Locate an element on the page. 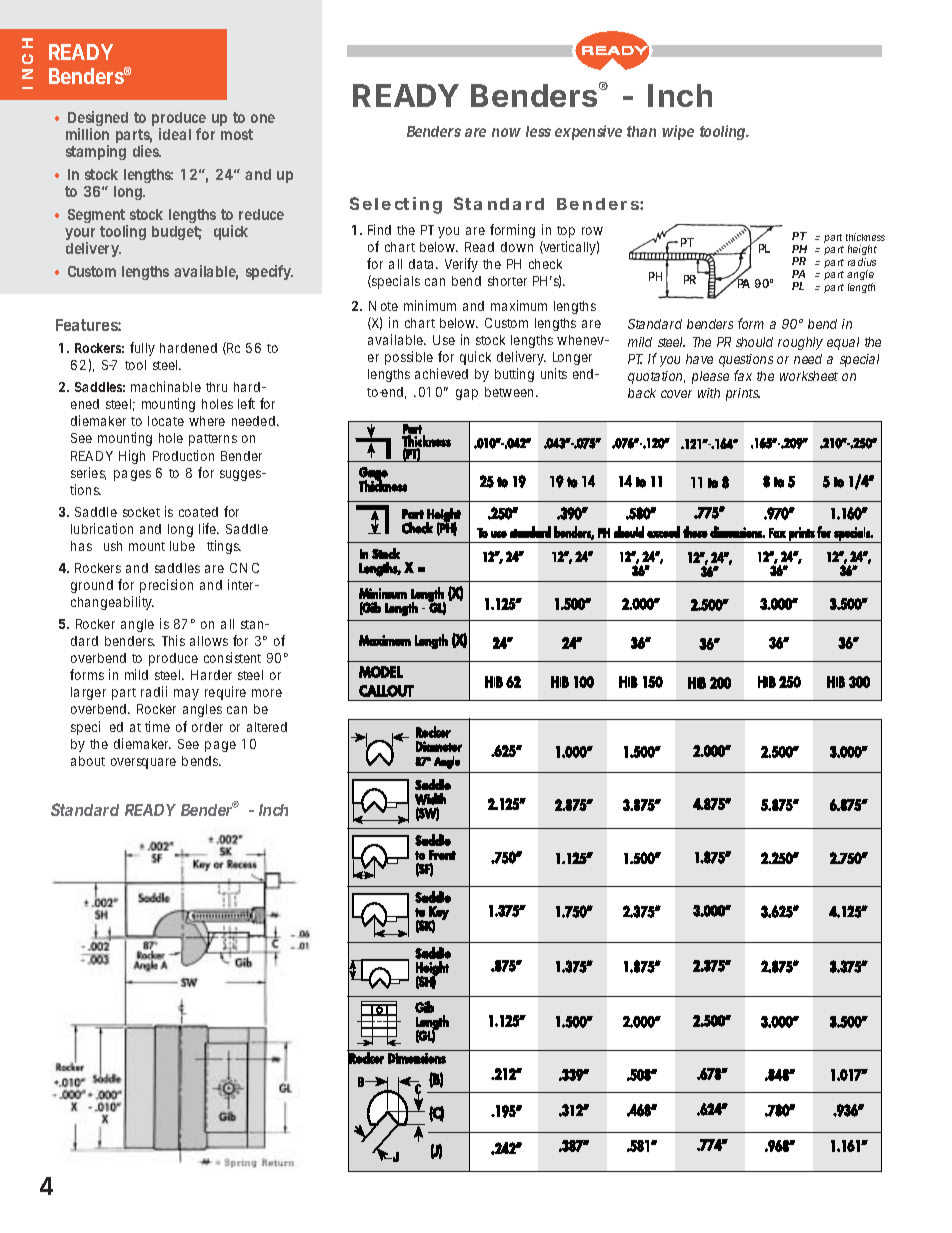  time is located at coordinates (157, 726).
